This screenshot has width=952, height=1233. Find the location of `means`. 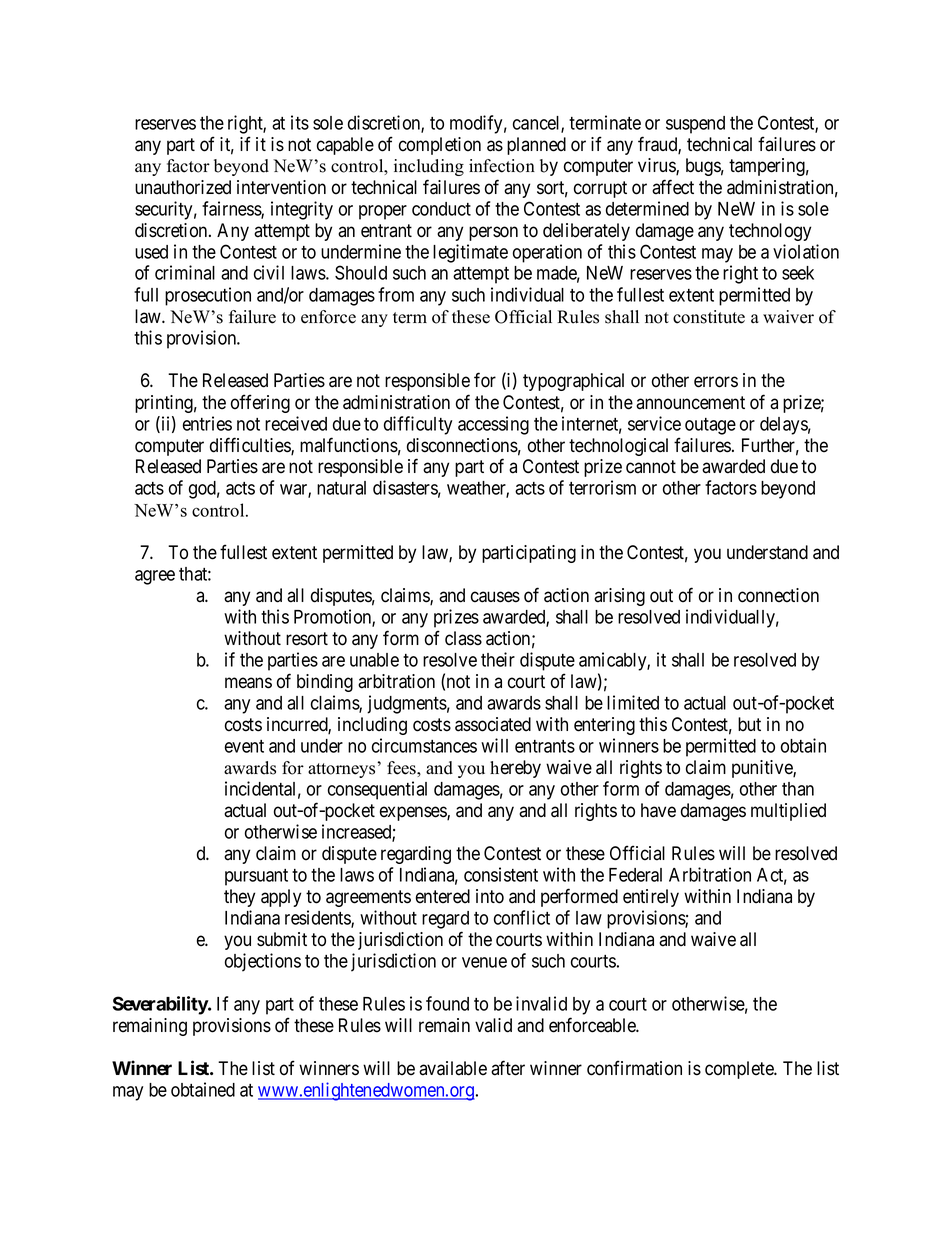

means is located at coordinates (248, 683).
